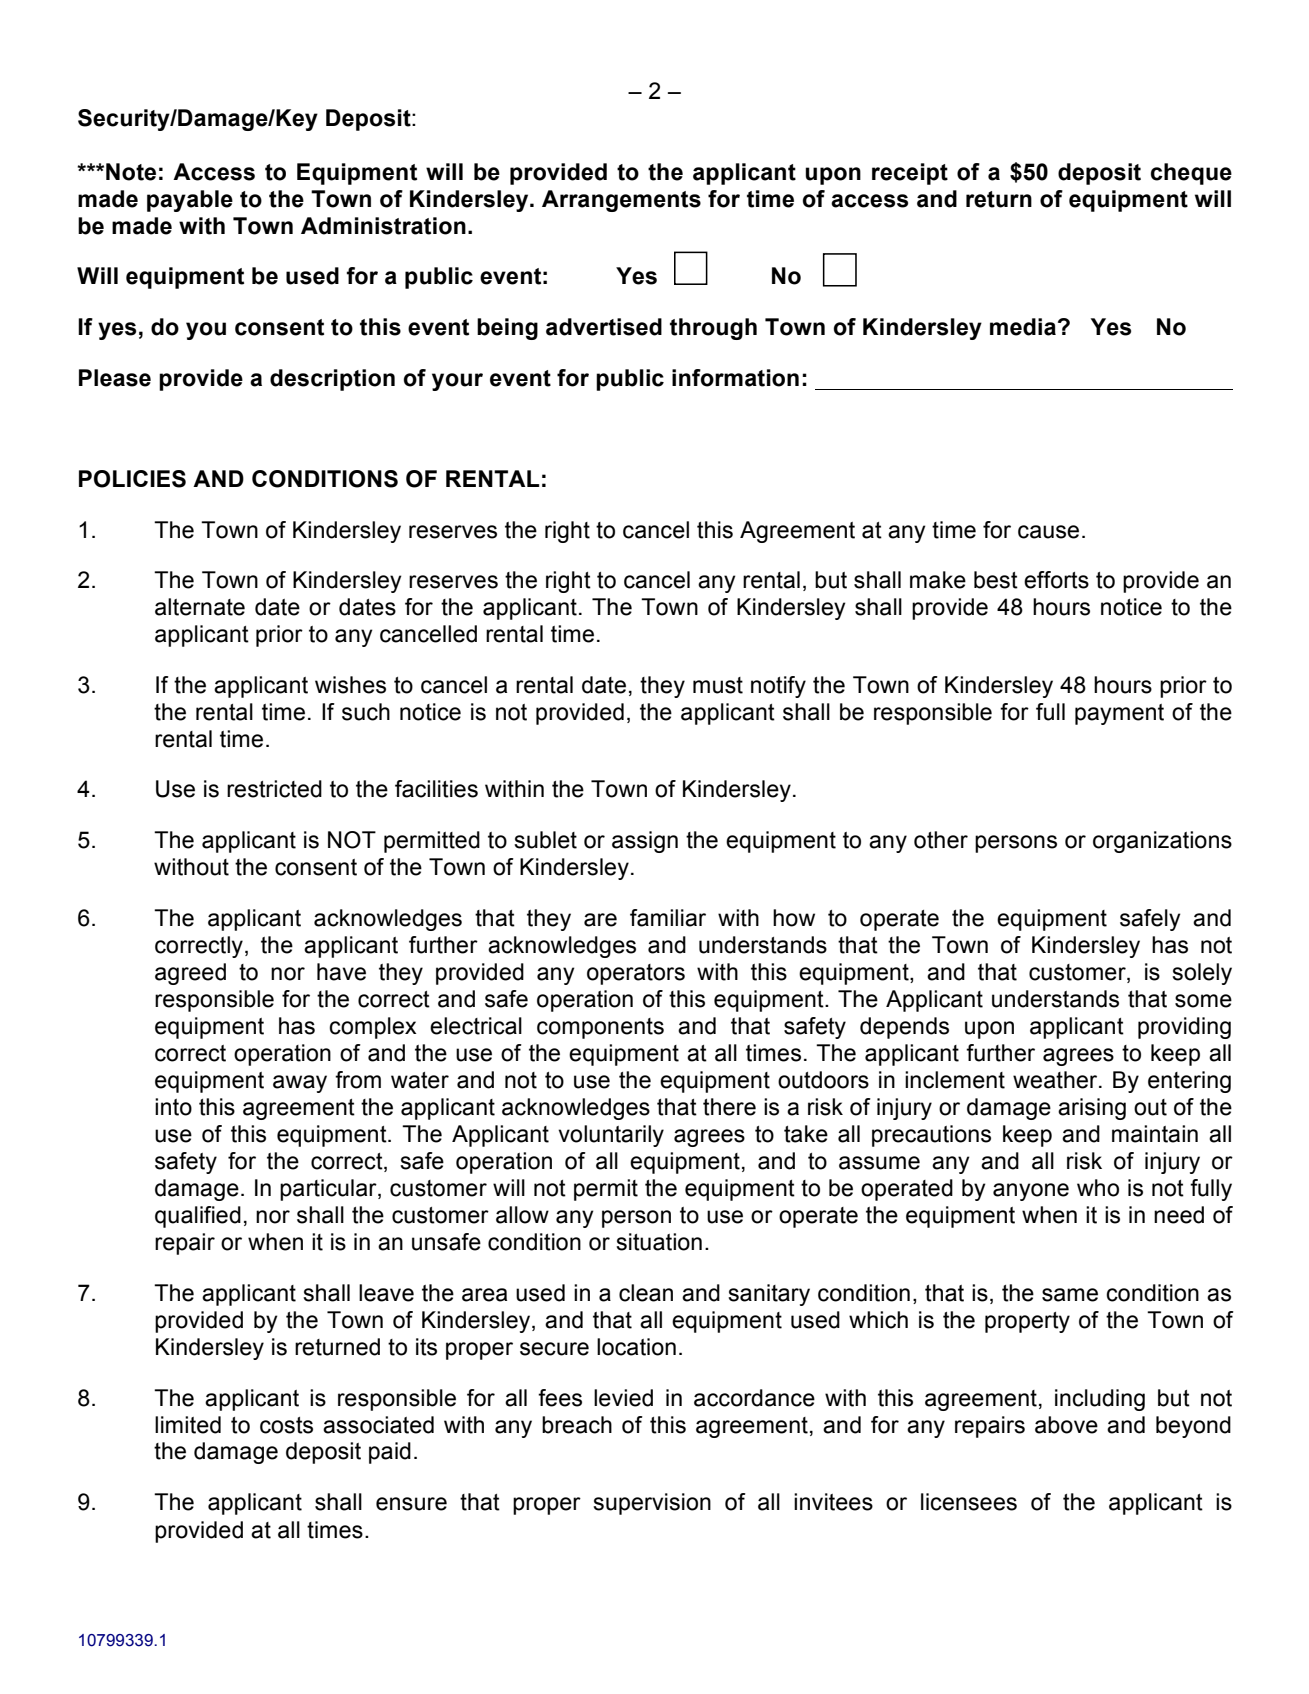 This page has width=1309, height=1694. I want to click on Arrangements, so click(621, 201).
